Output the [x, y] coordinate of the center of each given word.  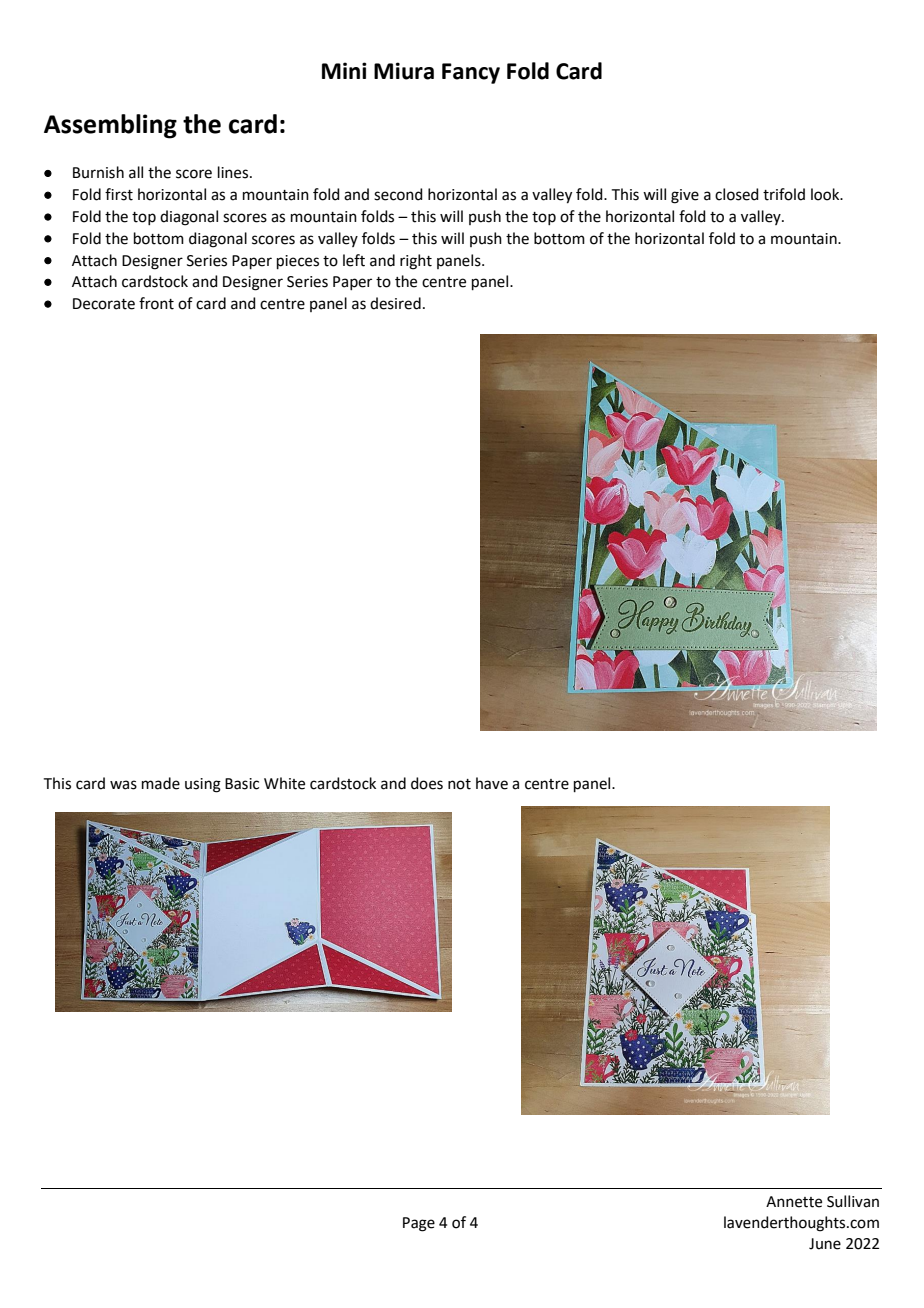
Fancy [471, 73]
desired [395, 303]
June [825, 1244]
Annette [794, 1202]
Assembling [110, 126]
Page [419, 1224]
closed [737, 194]
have [492, 783]
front [156, 303]
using [203, 785]
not [459, 784]
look [826, 194]
